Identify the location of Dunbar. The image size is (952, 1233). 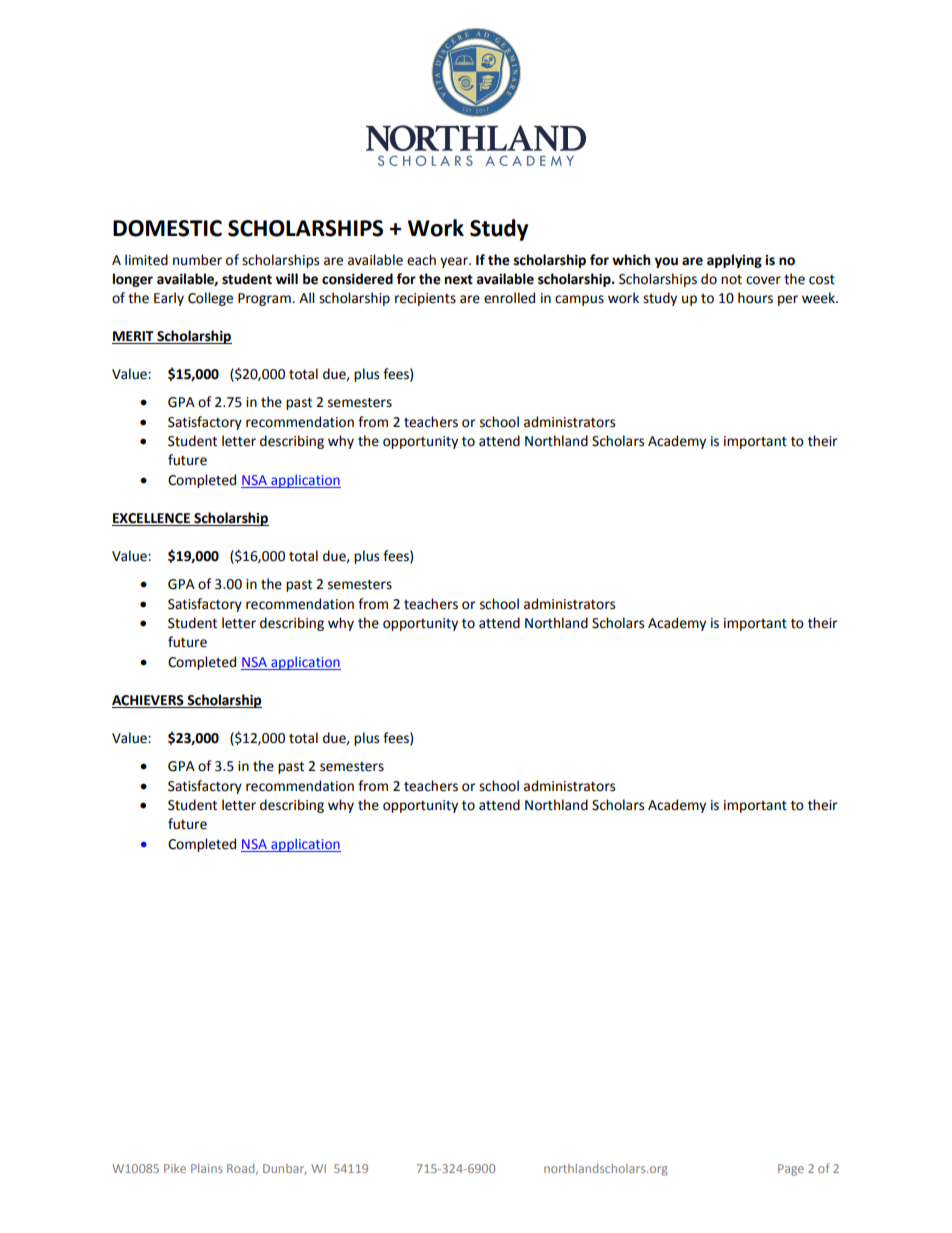
(285, 1169).
